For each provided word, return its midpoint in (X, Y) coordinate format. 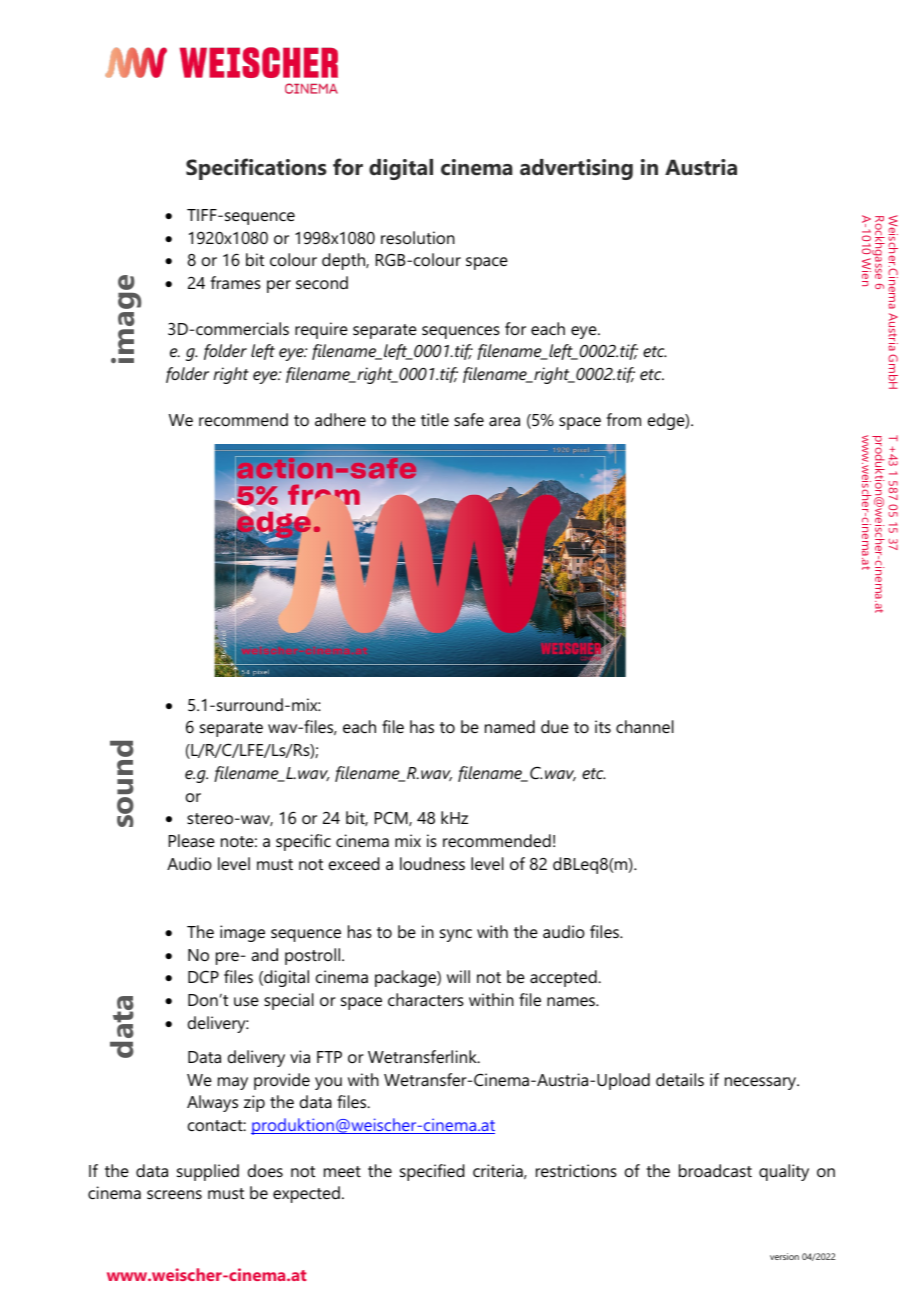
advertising (576, 169)
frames (236, 282)
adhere (340, 419)
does (265, 1170)
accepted (564, 978)
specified (432, 1172)
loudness (432, 863)
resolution (418, 237)
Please (192, 840)
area (504, 421)
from (624, 419)
